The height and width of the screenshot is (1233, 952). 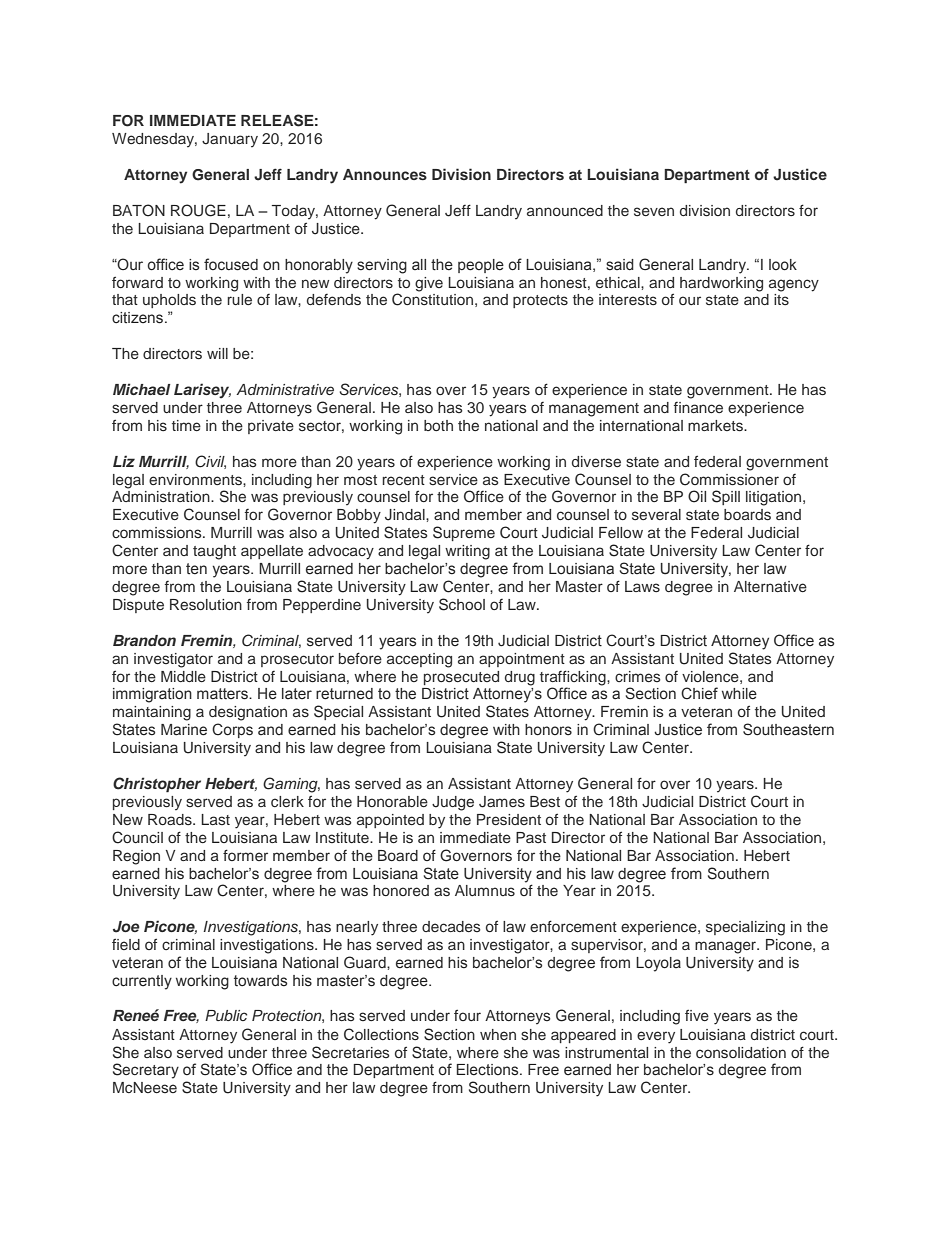 I want to click on January, so click(x=230, y=140).
